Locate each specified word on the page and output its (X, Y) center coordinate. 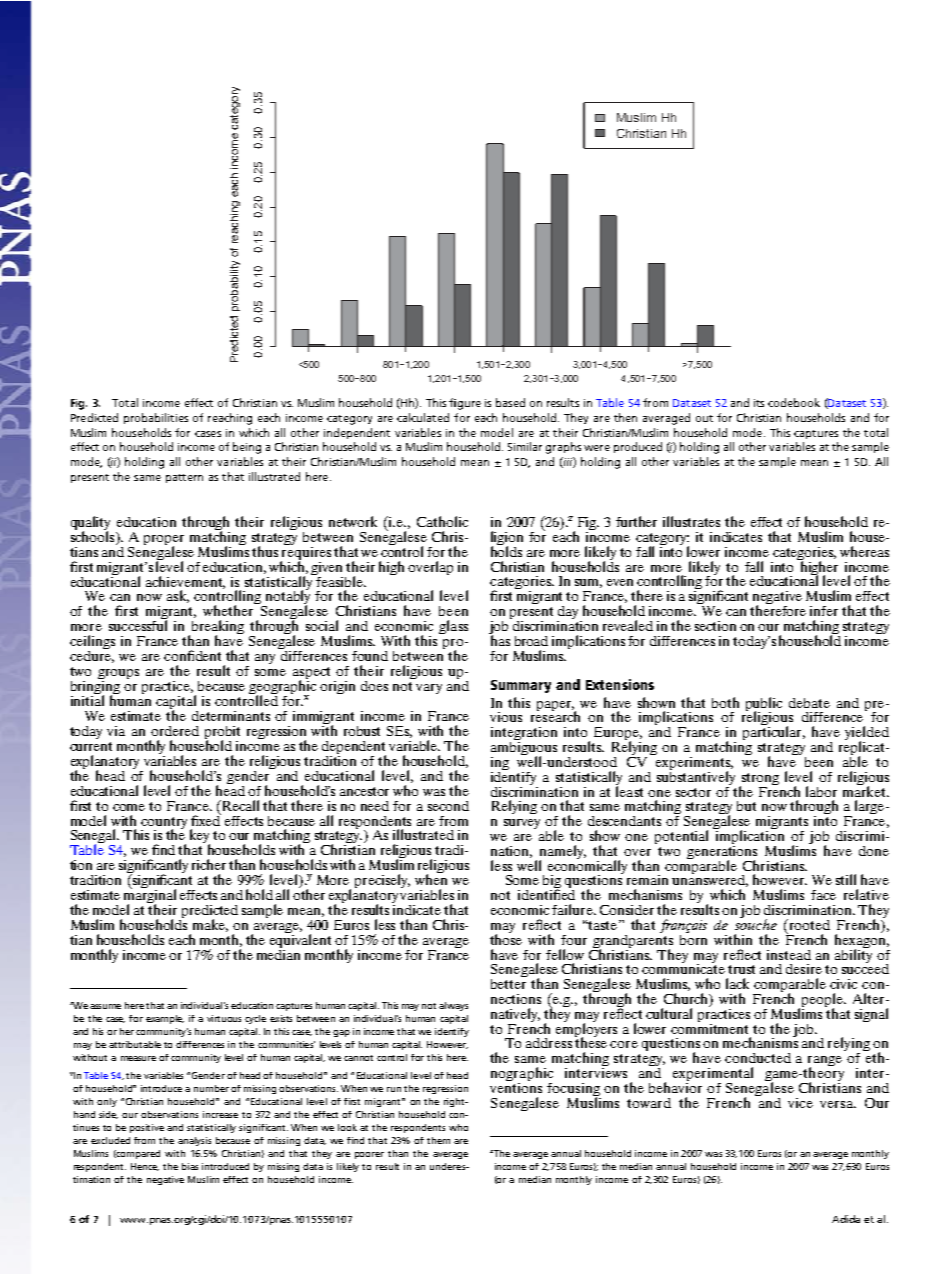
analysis (194, 1141)
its (759, 403)
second (448, 806)
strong (759, 780)
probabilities (156, 418)
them (438, 1140)
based (510, 402)
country (164, 824)
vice (800, 1103)
